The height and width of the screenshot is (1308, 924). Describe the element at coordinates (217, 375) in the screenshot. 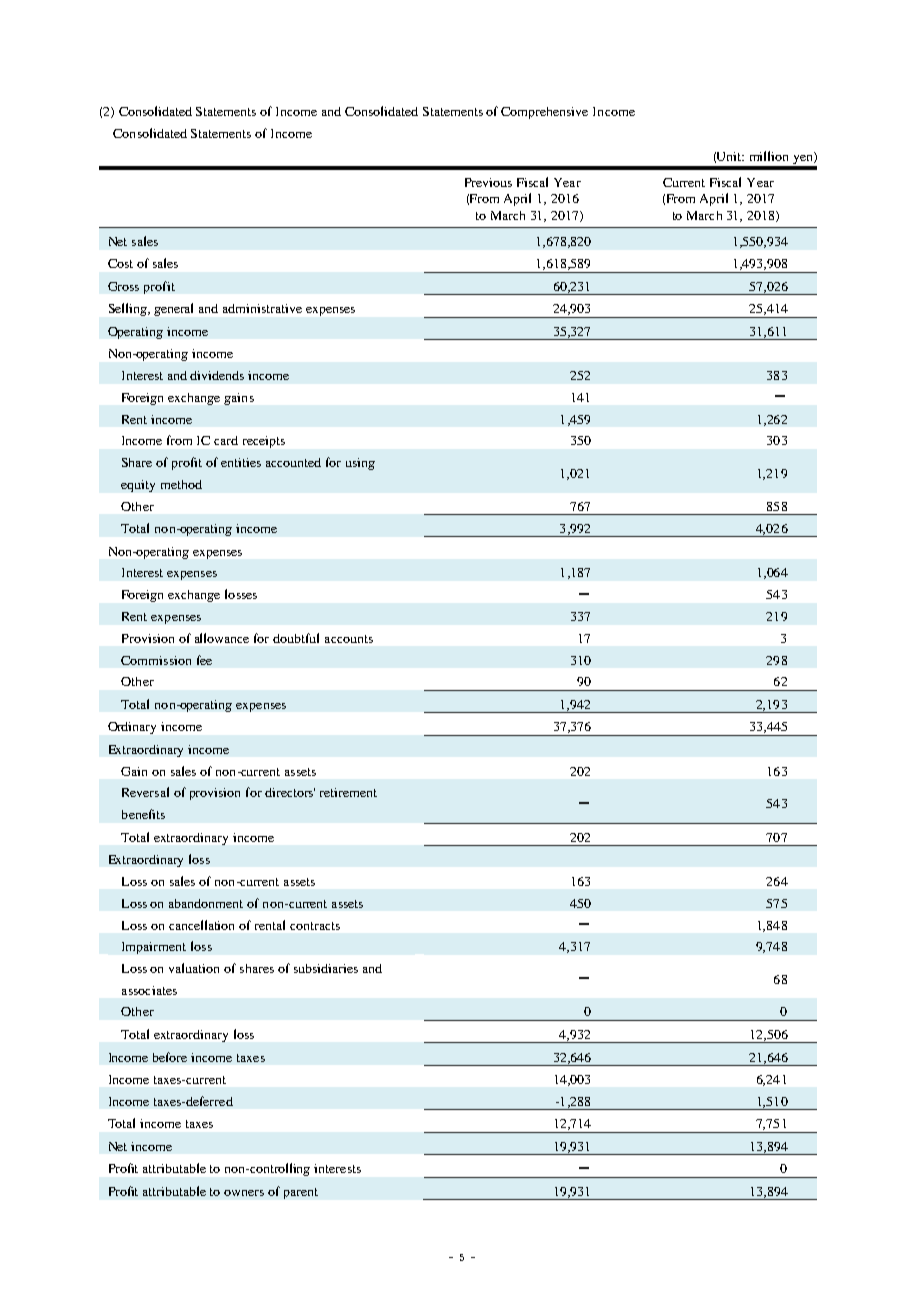

I see `dividends` at that location.
